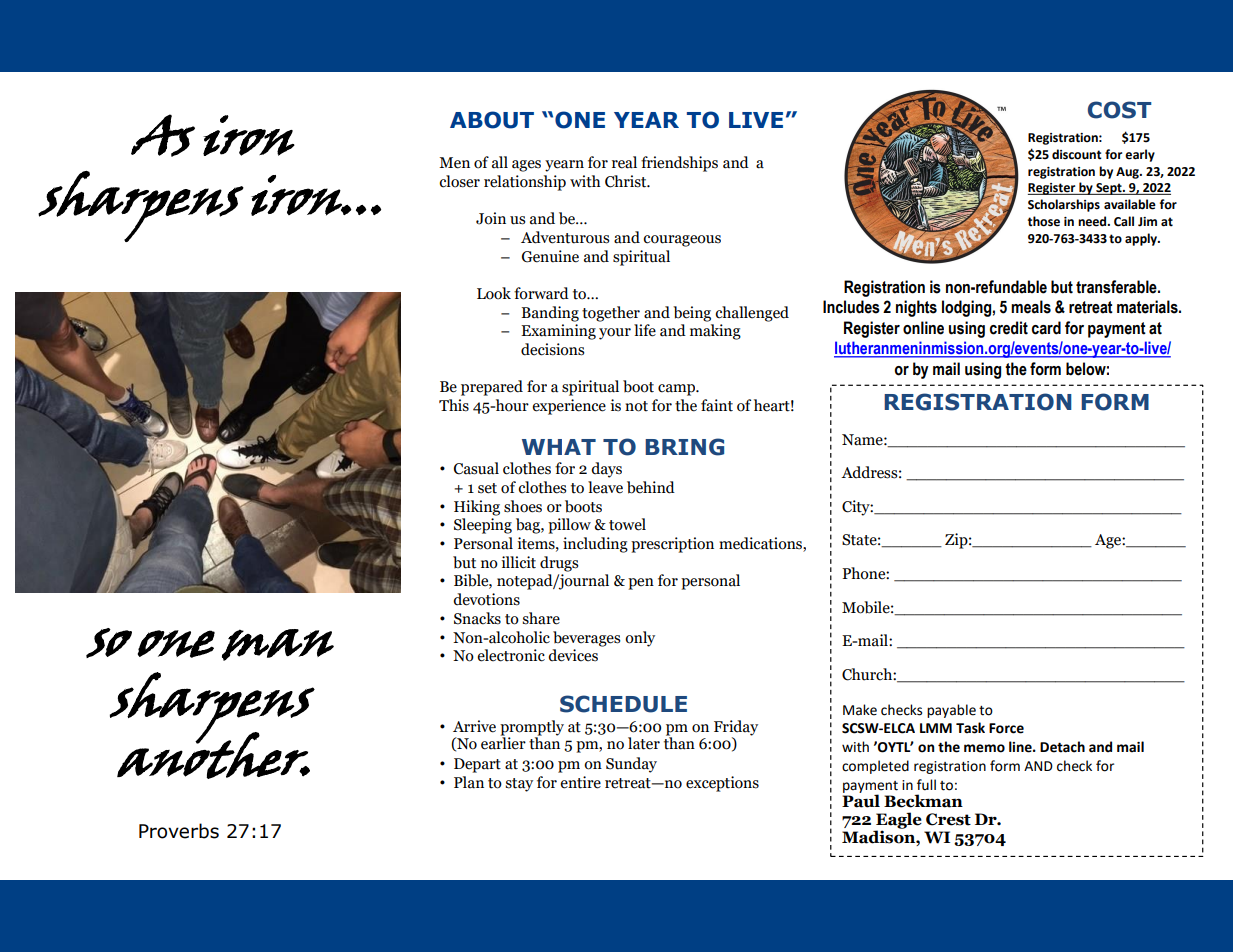 This screenshot has height=952, width=1233. Describe the element at coordinates (476, 468) in the screenshot. I see `Casual` at that location.
